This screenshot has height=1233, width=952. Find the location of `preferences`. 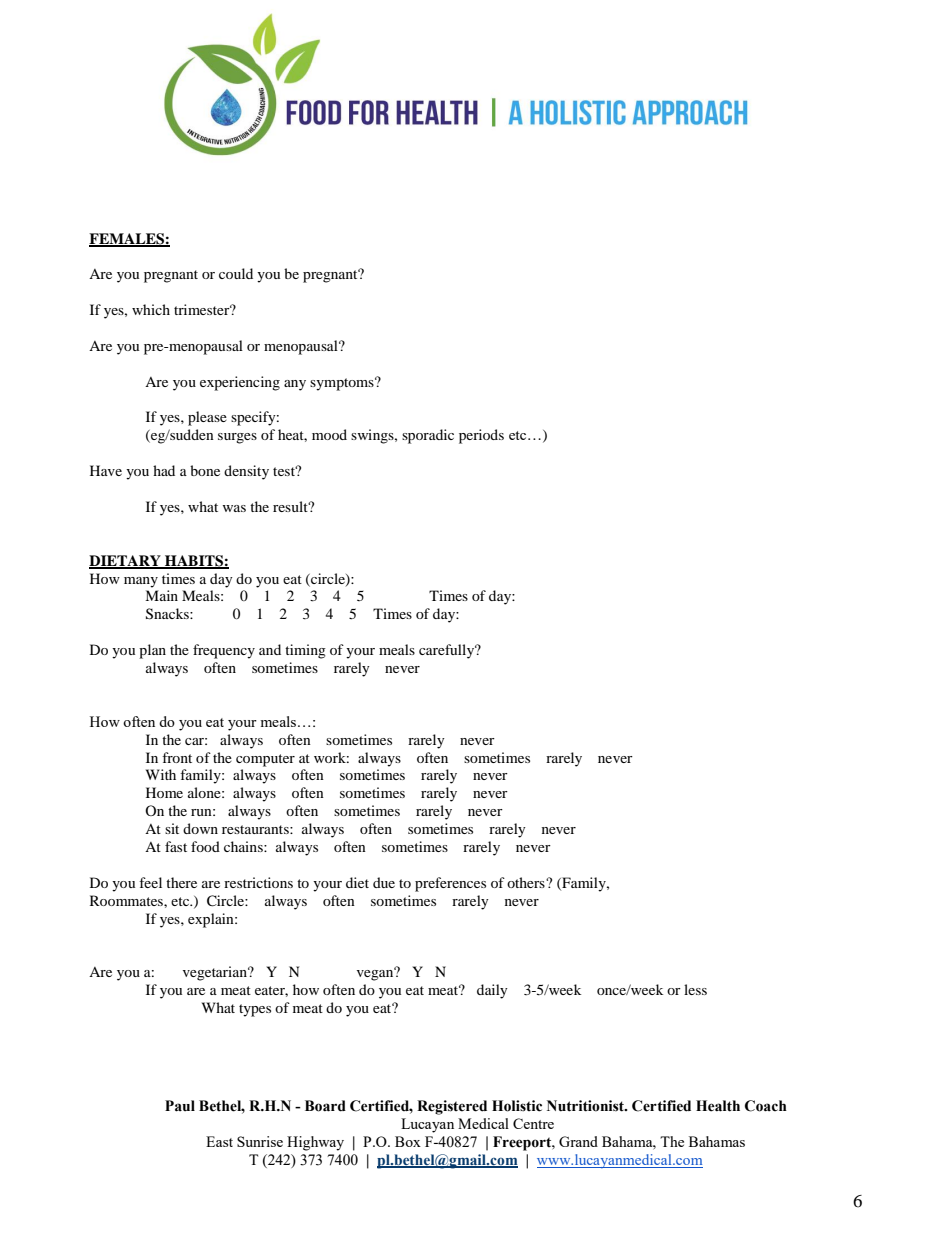

preferences is located at coordinates (450, 884).
